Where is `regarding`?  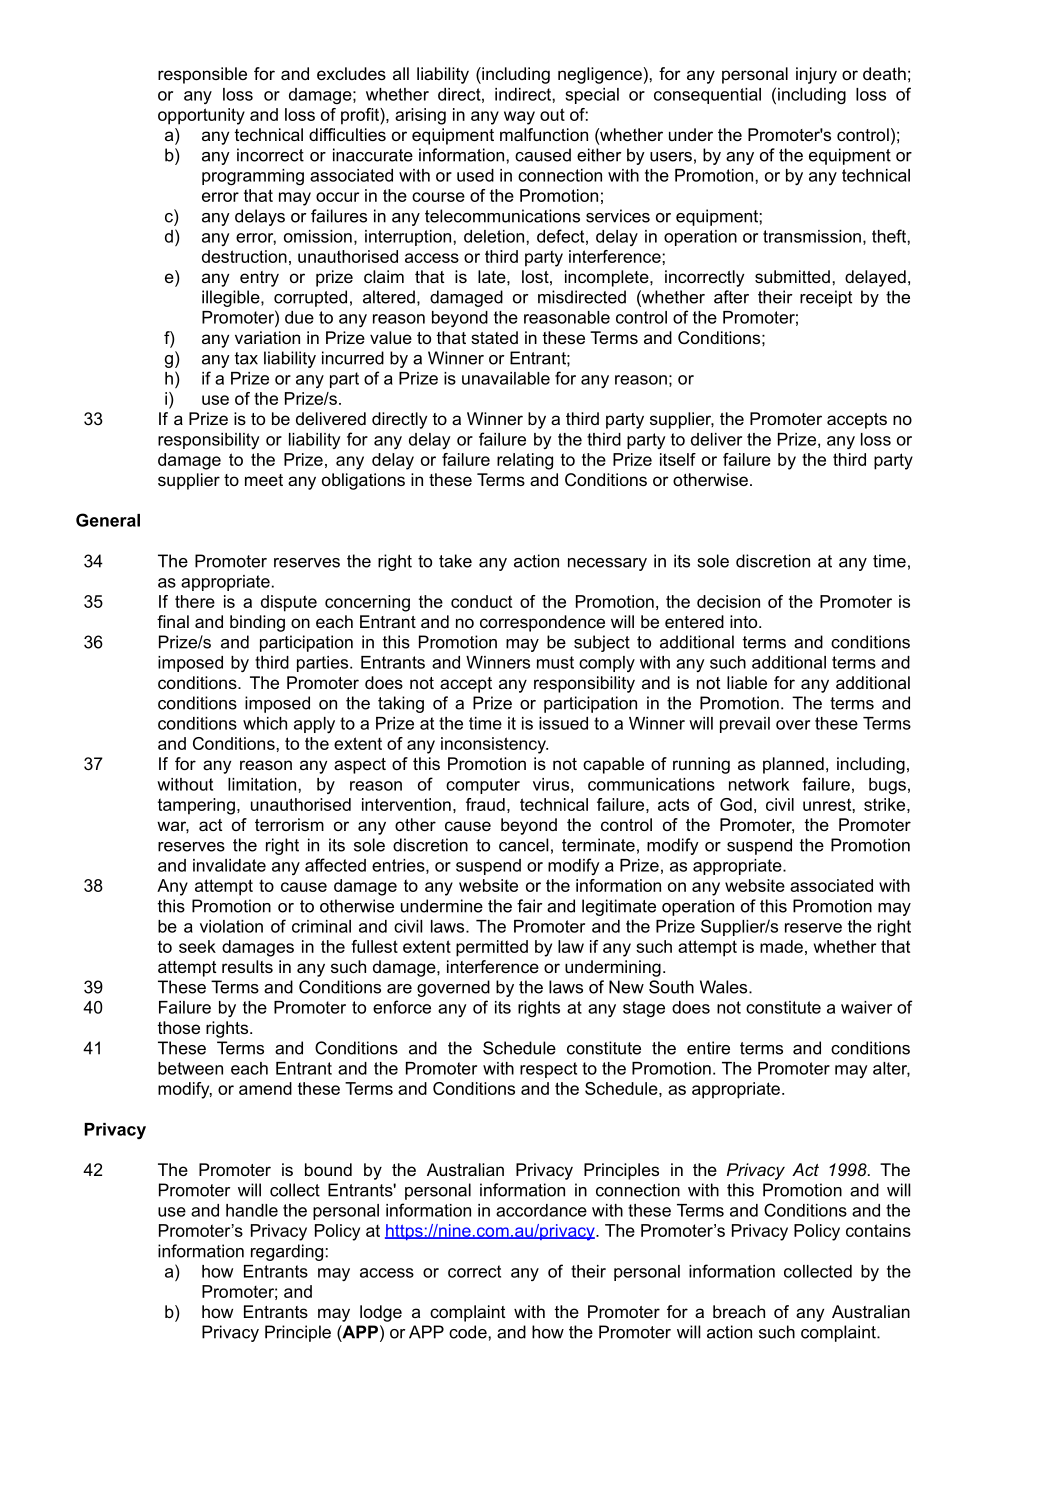
regarding is located at coordinates (287, 1252).
